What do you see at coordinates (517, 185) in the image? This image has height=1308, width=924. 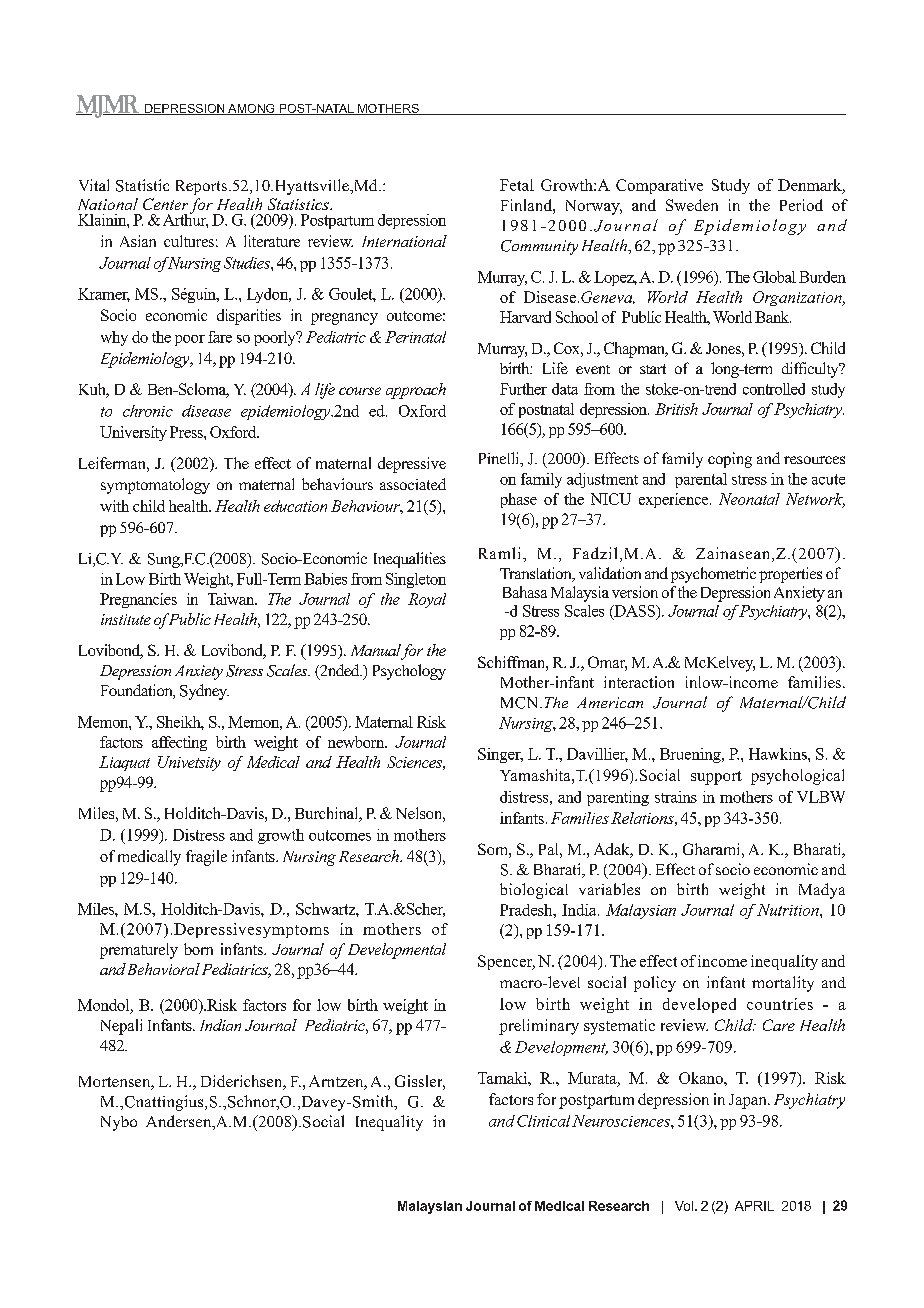 I see `Fetal` at bounding box center [517, 185].
